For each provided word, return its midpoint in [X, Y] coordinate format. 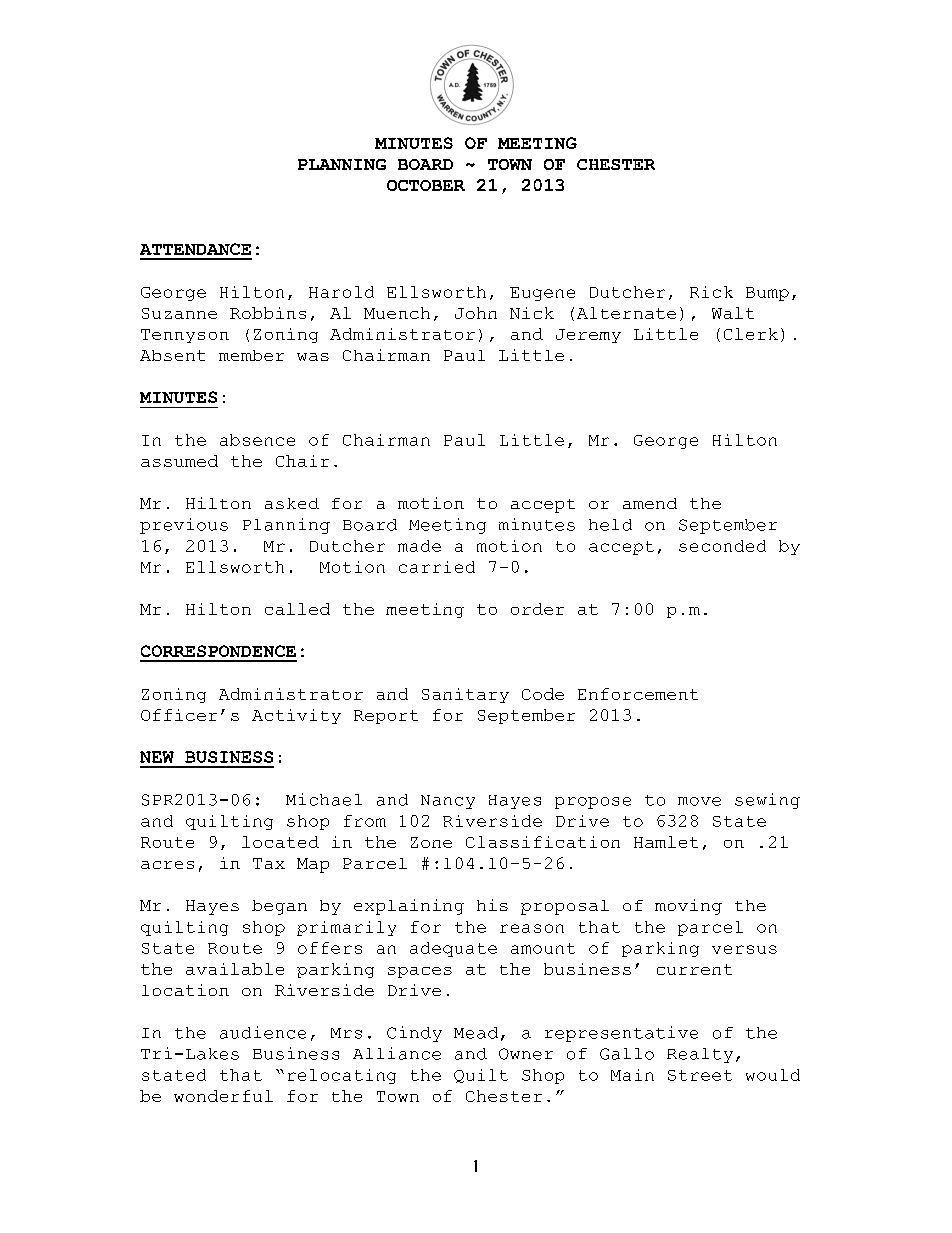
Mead [476, 1033]
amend [650, 503]
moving [688, 907]
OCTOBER [426, 185]
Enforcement [638, 694]
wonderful [223, 1096]
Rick [711, 292]
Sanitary [465, 695]
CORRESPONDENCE [218, 651]
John [476, 313]
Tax [269, 863]
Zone [431, 842]
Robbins [268, 313]
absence [257, 440]
